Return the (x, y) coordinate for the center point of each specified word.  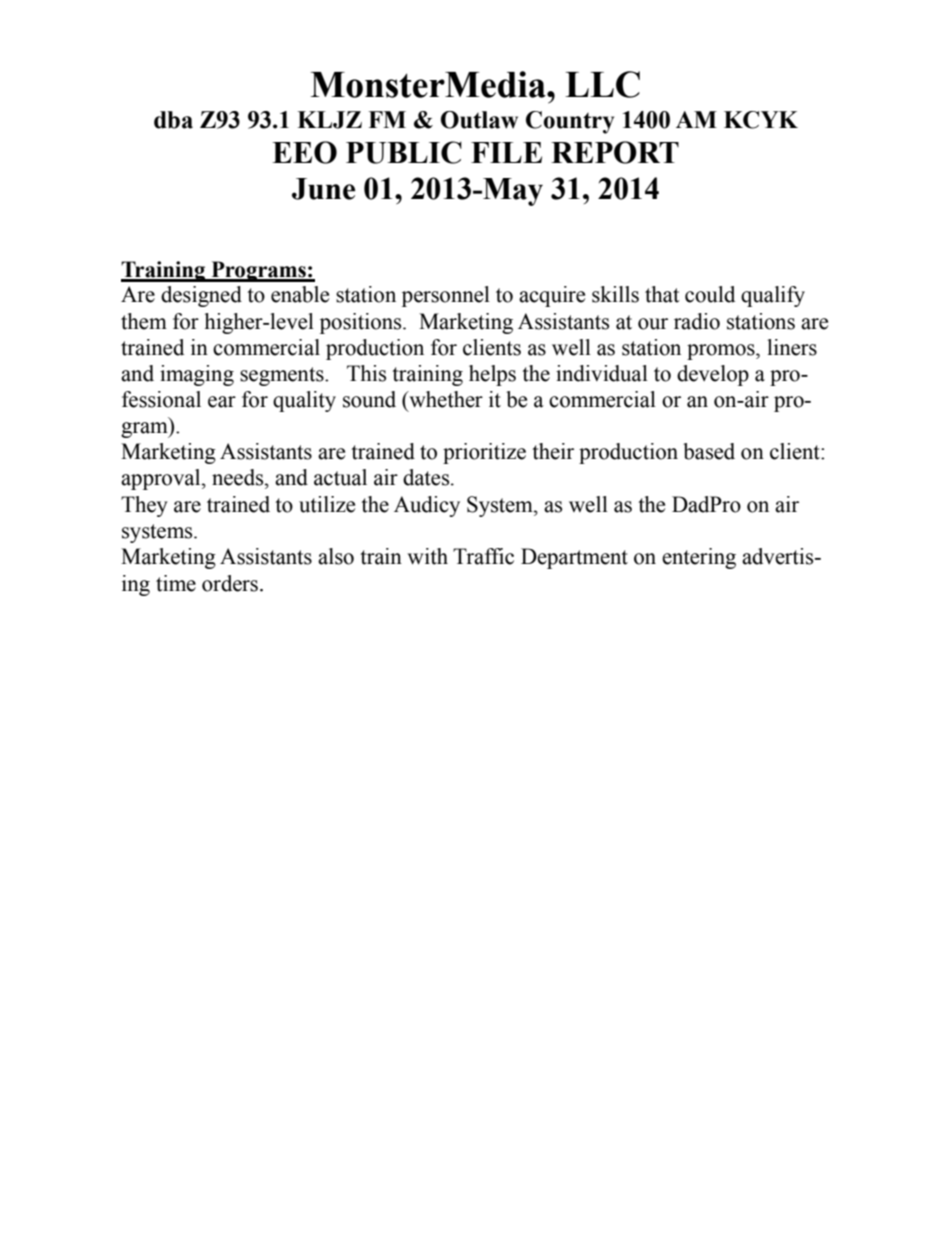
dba (173, 120)
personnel (446, 296)
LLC (602, 84)
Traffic (483, 556)
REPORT (615, 152)
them (144, 321)
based (709, 451)
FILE (506, 152)
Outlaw (479, 120)
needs (239, 477)
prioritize (484, 453)
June (323, 189)
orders (230, 583)
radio (697, 321)
